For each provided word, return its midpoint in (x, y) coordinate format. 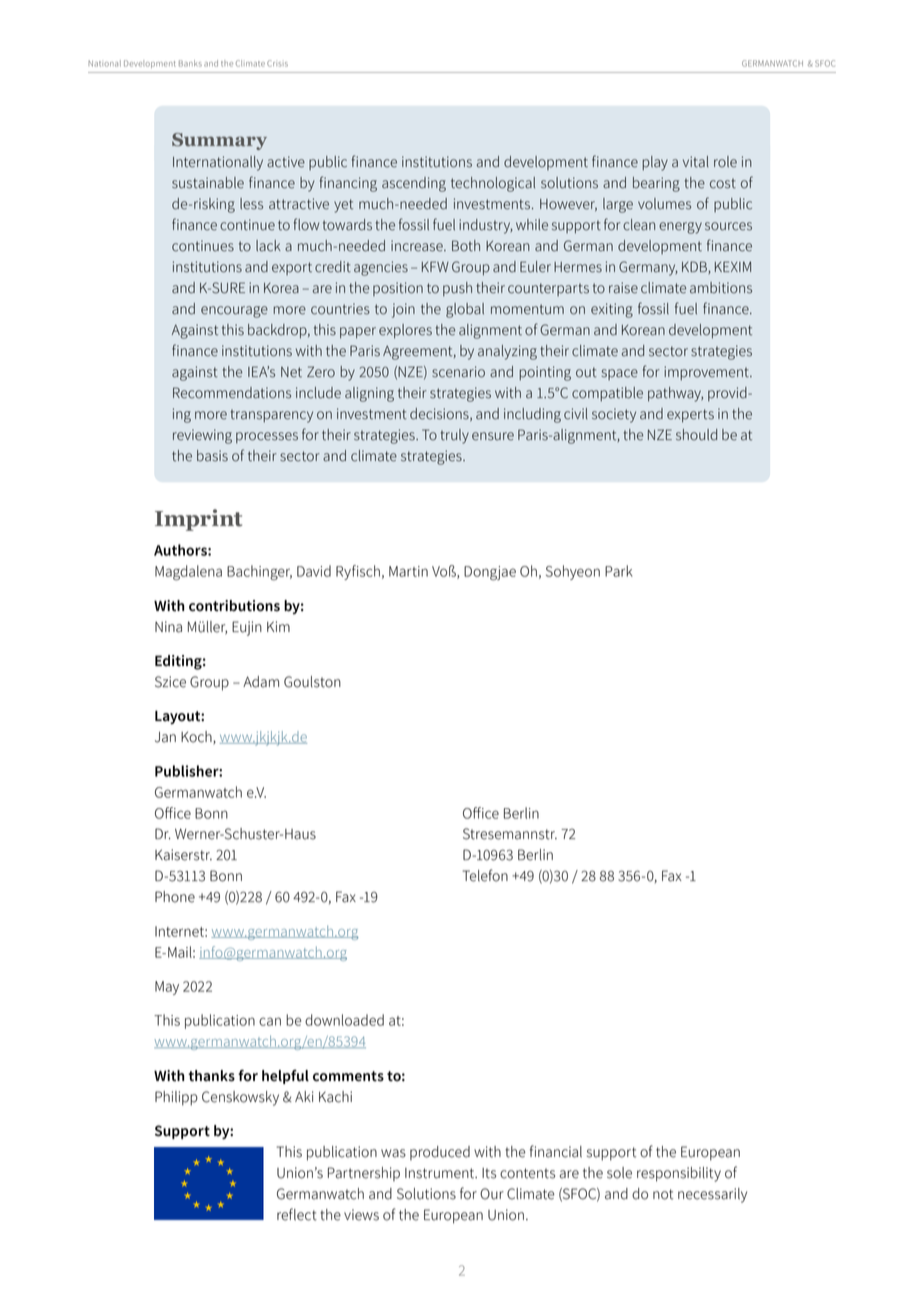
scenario (458, 372)
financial (556, 1151)
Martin (408, 571)
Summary (219, 141)
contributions (234, 606)
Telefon (485, 875)
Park (619, 571)
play (655, 163)
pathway (675, 394)
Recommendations (232, 393)
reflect (297, 1214)
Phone (175, 897)
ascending (414, 184)
